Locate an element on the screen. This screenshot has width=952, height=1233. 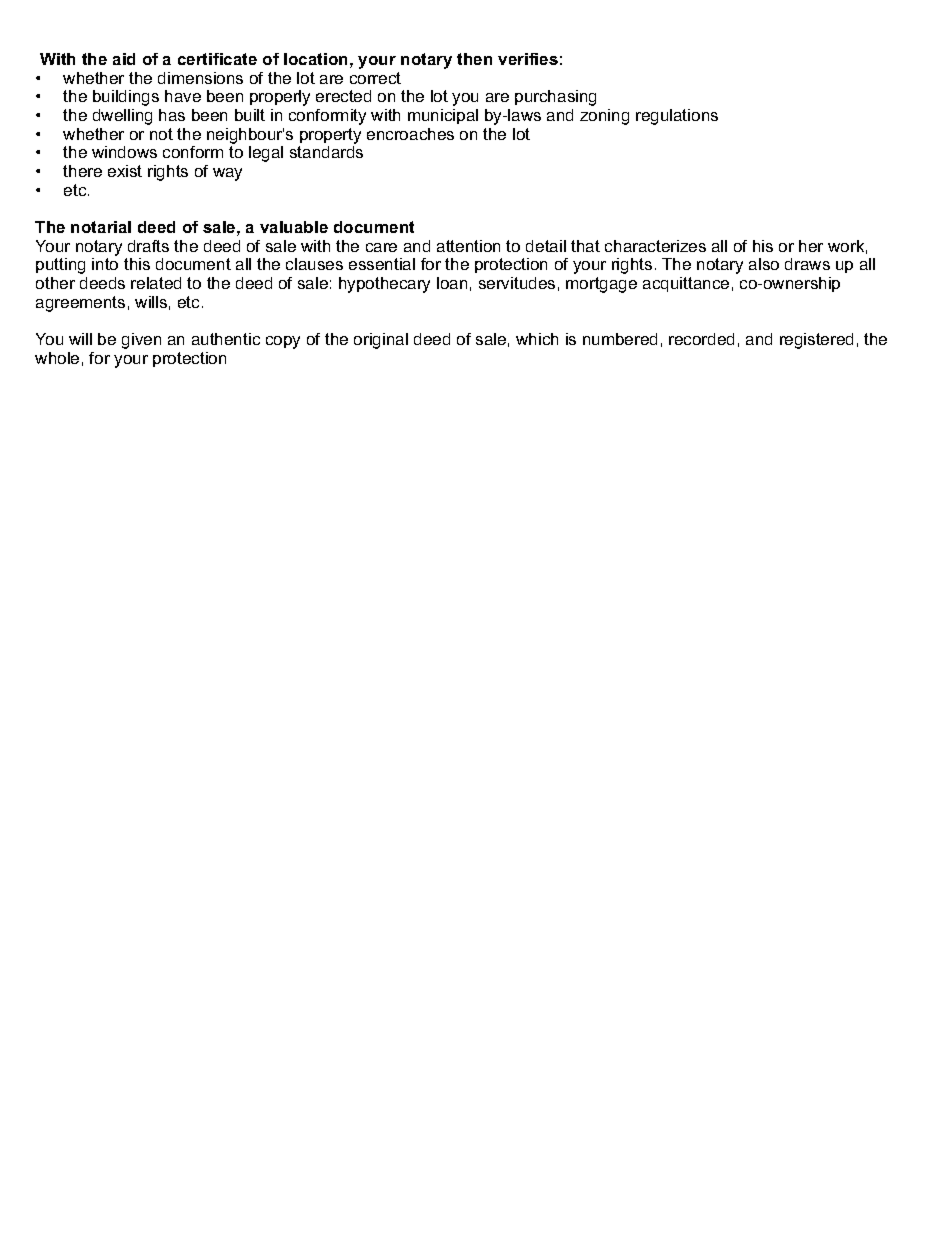
given is located at coordinates (141, 341).
